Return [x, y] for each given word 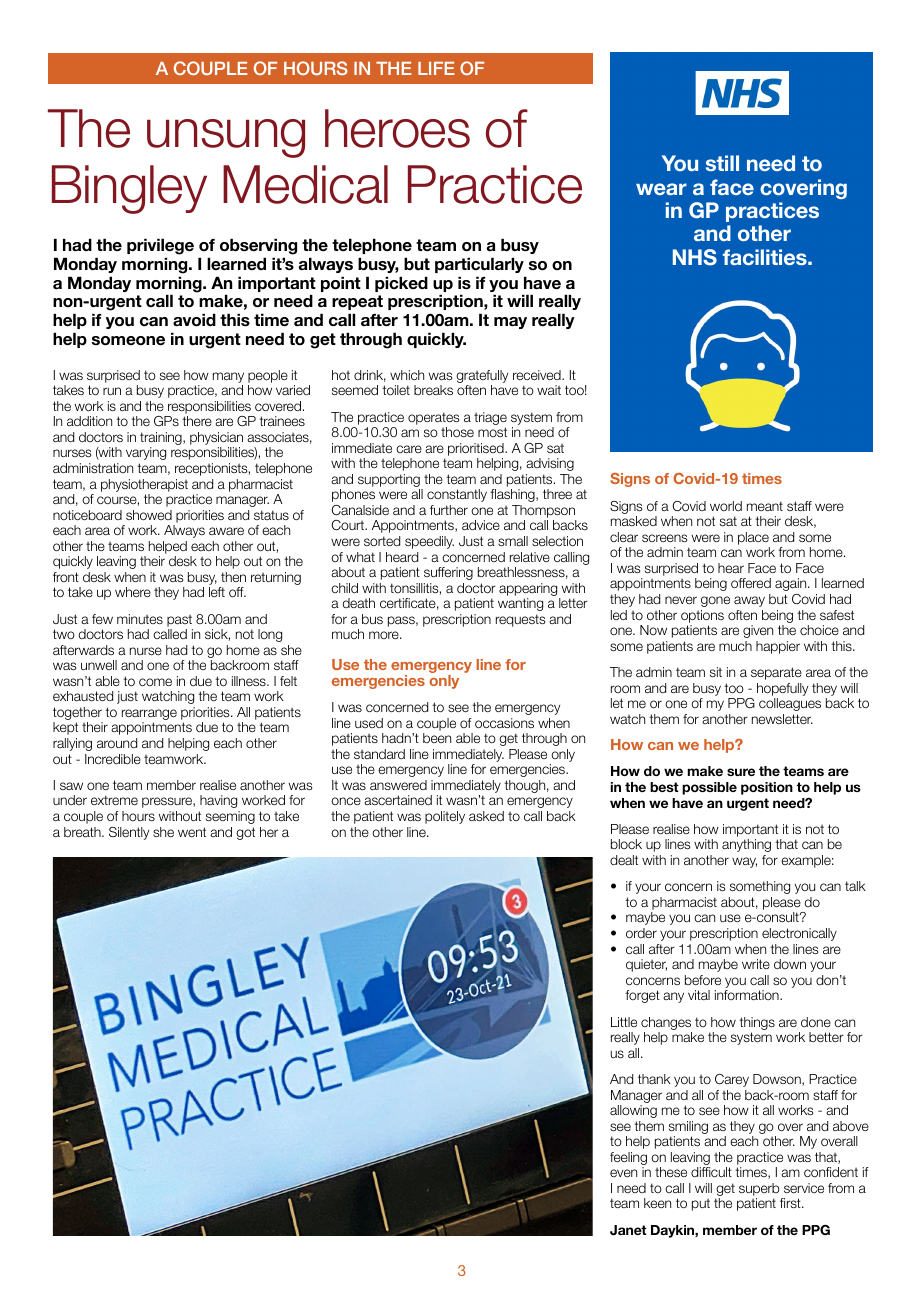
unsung [226, 138]
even [623, 1173]
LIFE [436, 68]
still [722, 163]
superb [759, 1189]
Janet [628, 1230]
